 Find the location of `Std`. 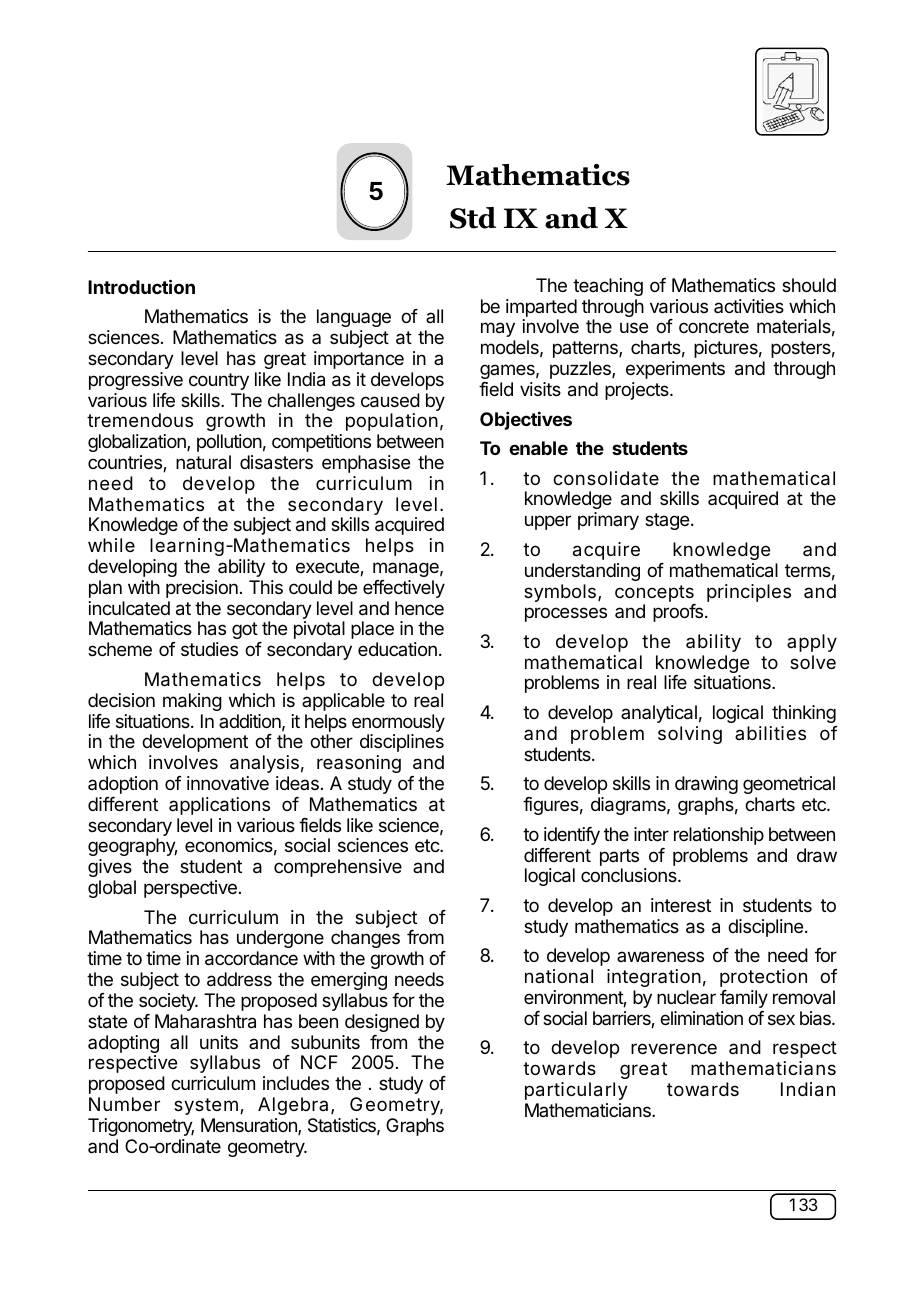

Std is located at coordinates (473, 218).
